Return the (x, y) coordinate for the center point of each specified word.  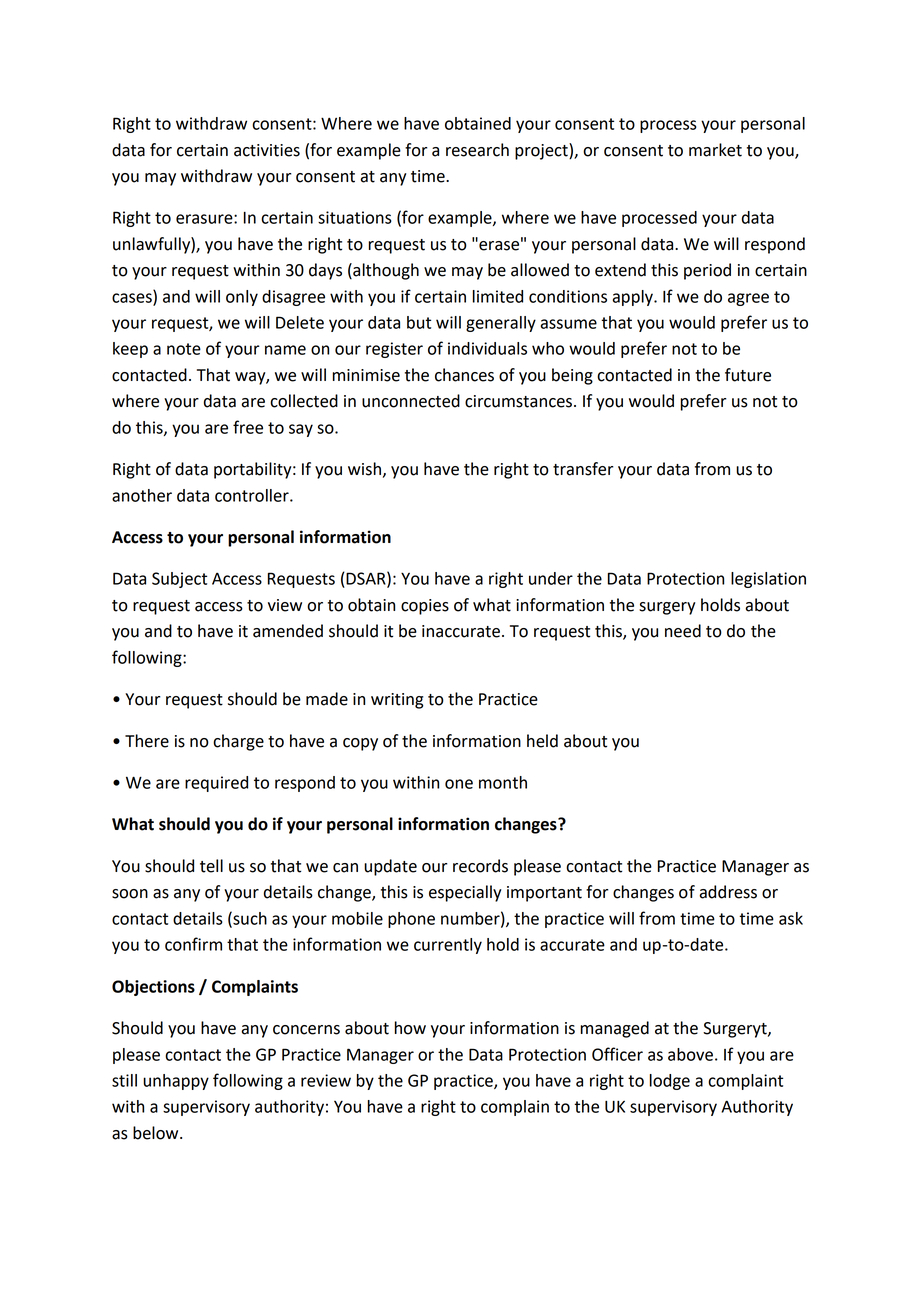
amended (288, 631)
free (248, 427)
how (410, 1028)
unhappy (176, 1082)
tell (211, 866)
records (480, 866)
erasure (205, 219)
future (748, 375)
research (477, 150)
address (728, 892)
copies (425, 607)
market (715, 150)
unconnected (411, 401)
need (683, 631)
